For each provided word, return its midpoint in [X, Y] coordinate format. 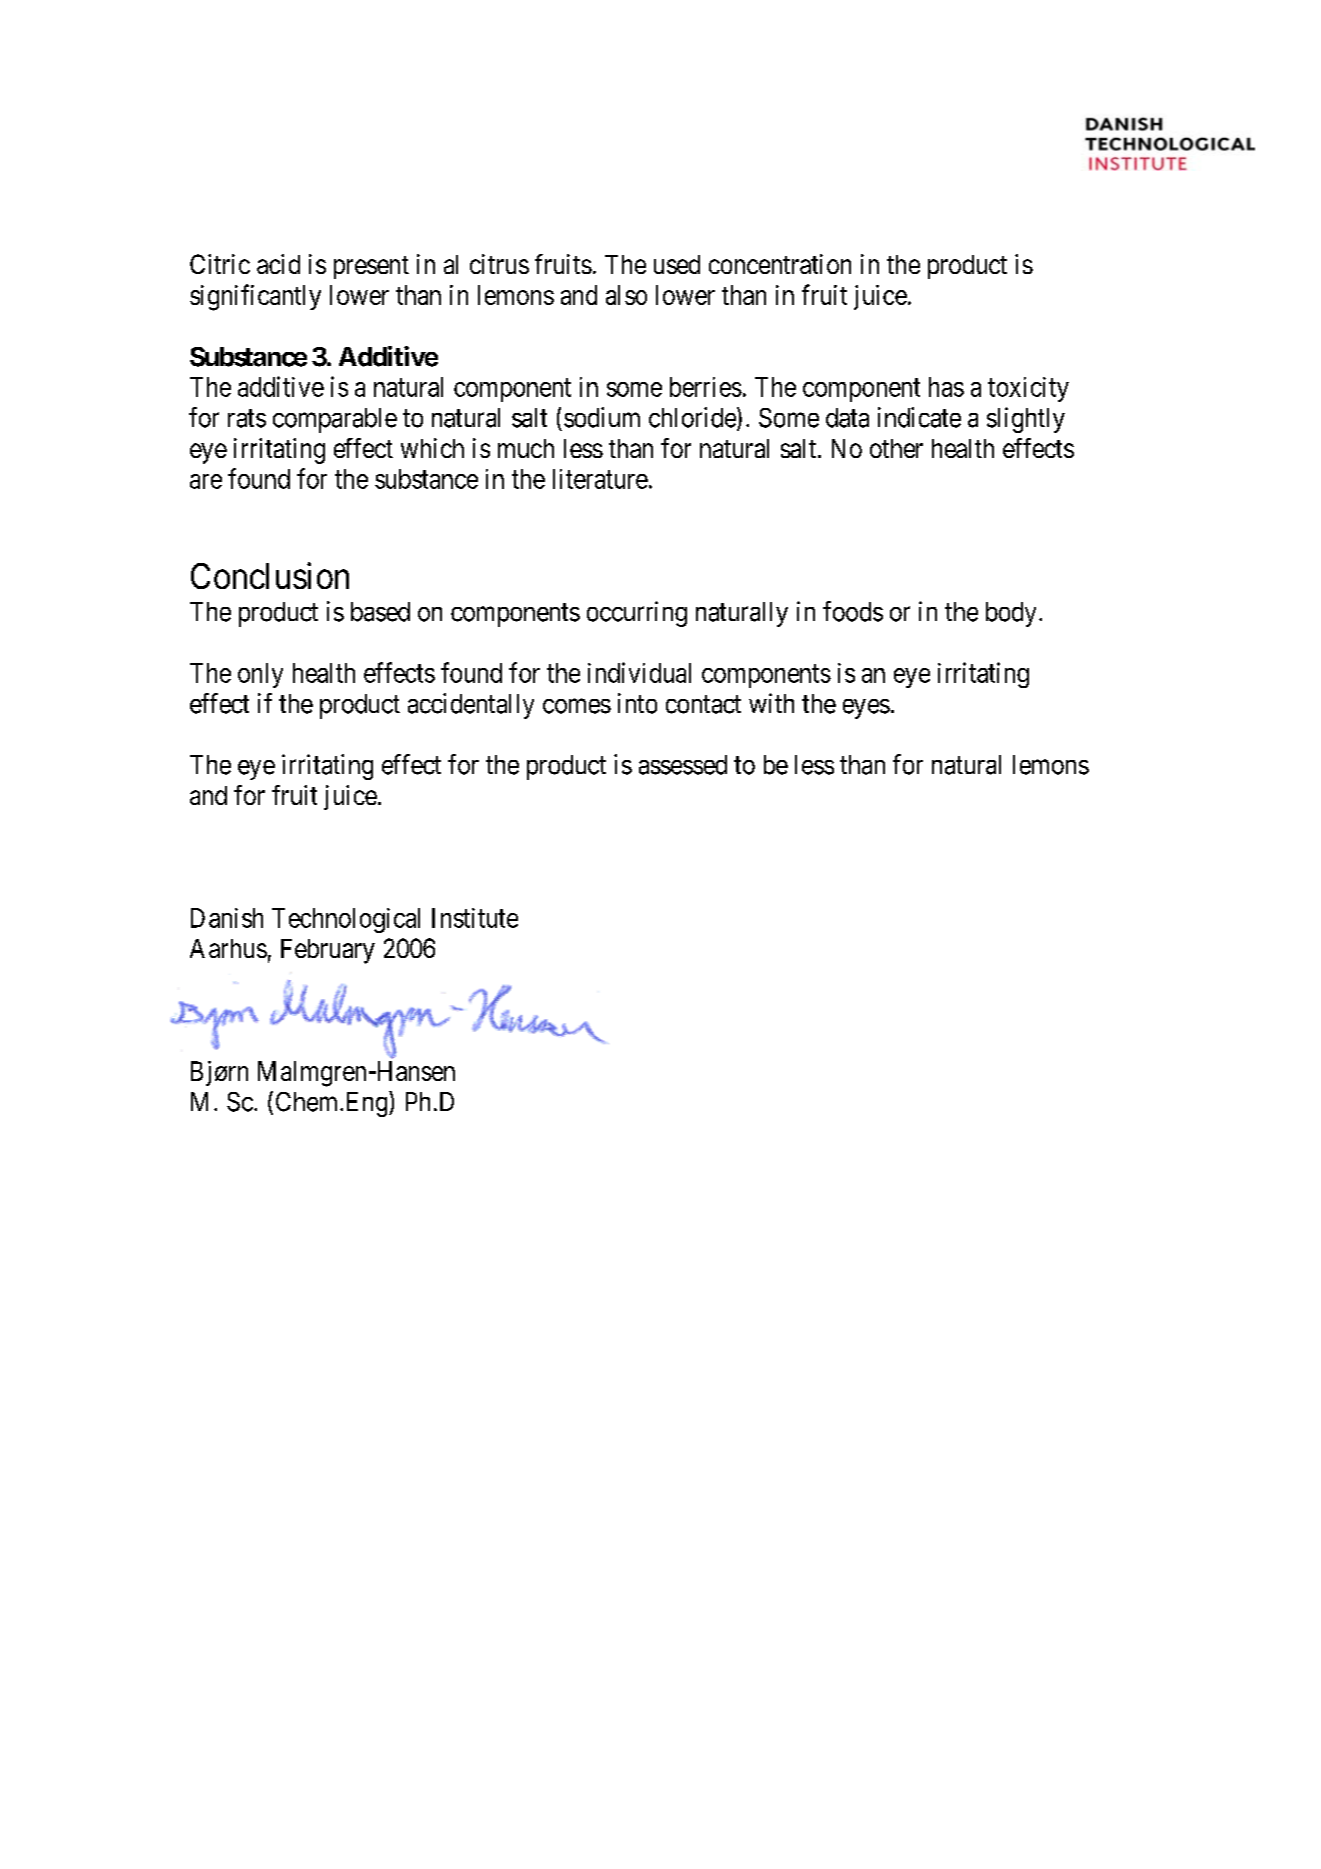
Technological [346, 920]
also [626, 295]
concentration [780, 264]
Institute [475, 918]
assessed [683, 765]
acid [278, 264]
